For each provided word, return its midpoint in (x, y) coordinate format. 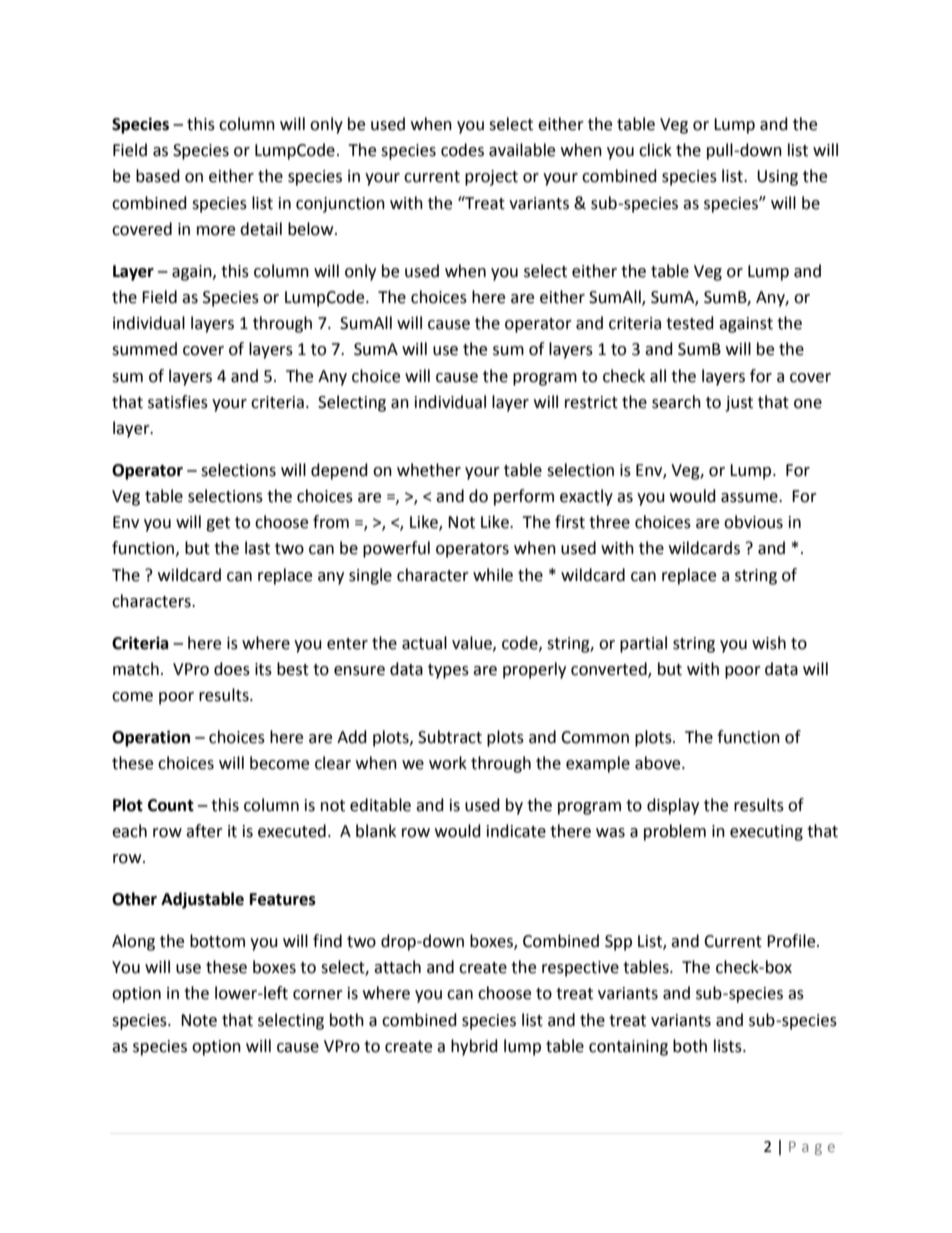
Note (199, 1020)
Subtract (450, 737)
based (158, 176)
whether (429, 470)
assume (750, 498)
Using (777, 178)
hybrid (474, 1047)
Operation (151, 738)
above (659, 763)
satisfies (178, 402)
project (491, 178)
